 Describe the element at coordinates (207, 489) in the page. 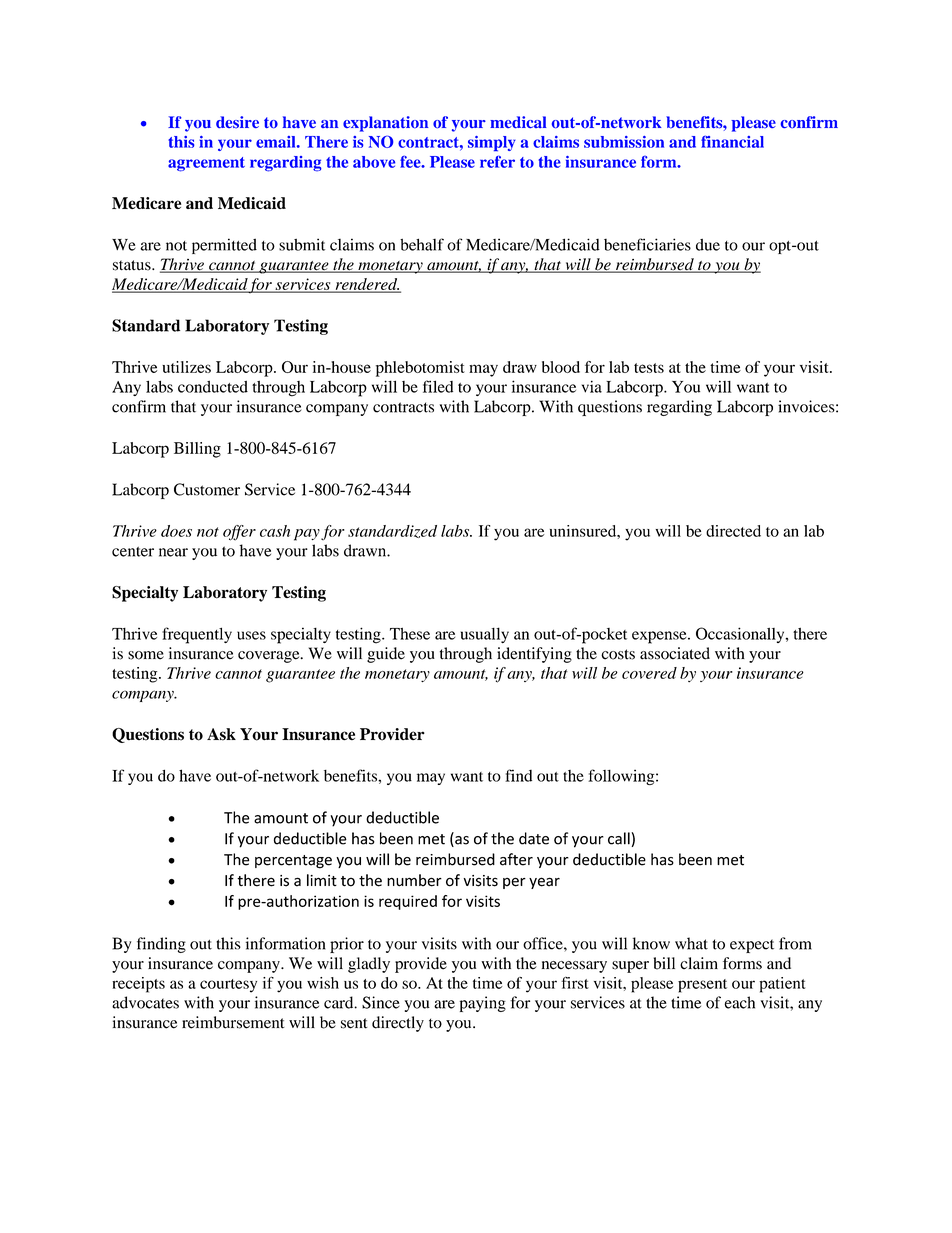

I see `Customer` at that location.
